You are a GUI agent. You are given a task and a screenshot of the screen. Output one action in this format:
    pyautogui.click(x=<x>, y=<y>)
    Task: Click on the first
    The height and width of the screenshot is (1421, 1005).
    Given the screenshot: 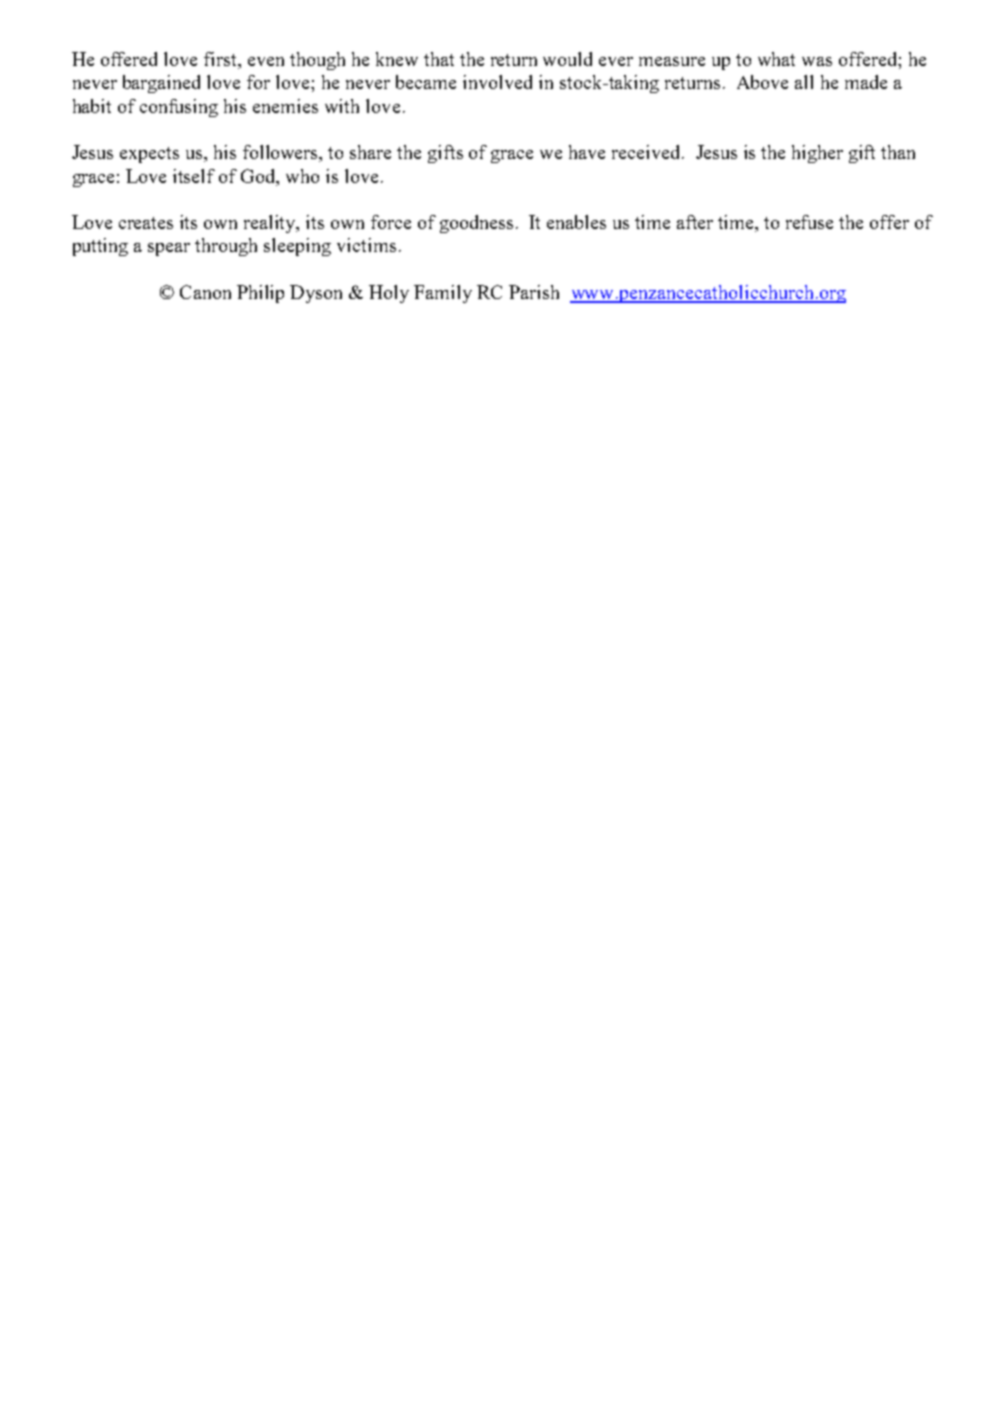 What is the action you would take?
    pyautogui.click(x=221, y=60)
